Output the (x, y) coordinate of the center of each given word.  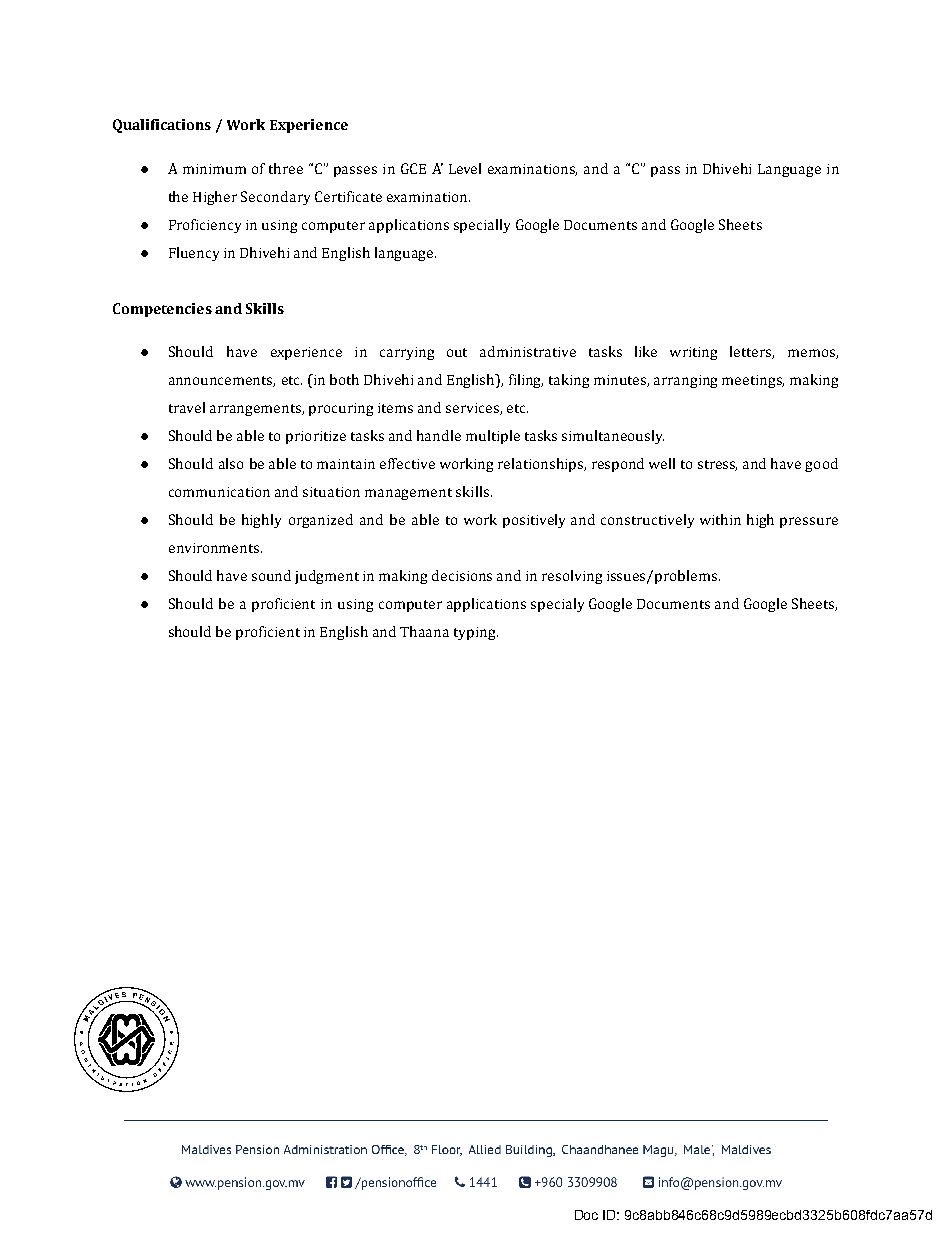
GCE (413, 168)
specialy (557, 605)
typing (476, 633)
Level (465, 168)
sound (271, 575)
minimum (214, 169)
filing (526, 381)
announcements (222, 381)
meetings (753, 381)
